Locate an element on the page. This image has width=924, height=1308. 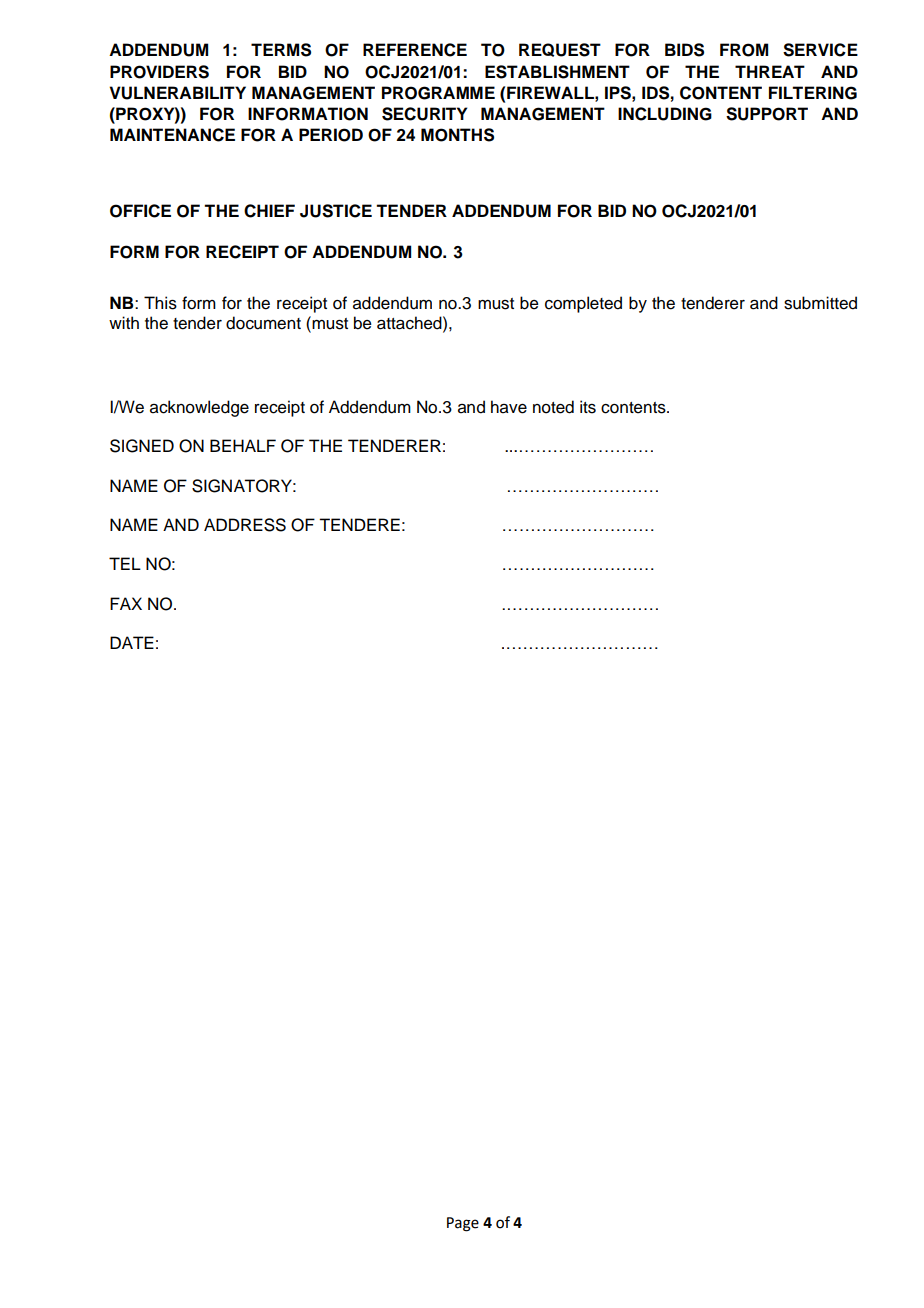
Page is located at coordinates (463, 1224).
